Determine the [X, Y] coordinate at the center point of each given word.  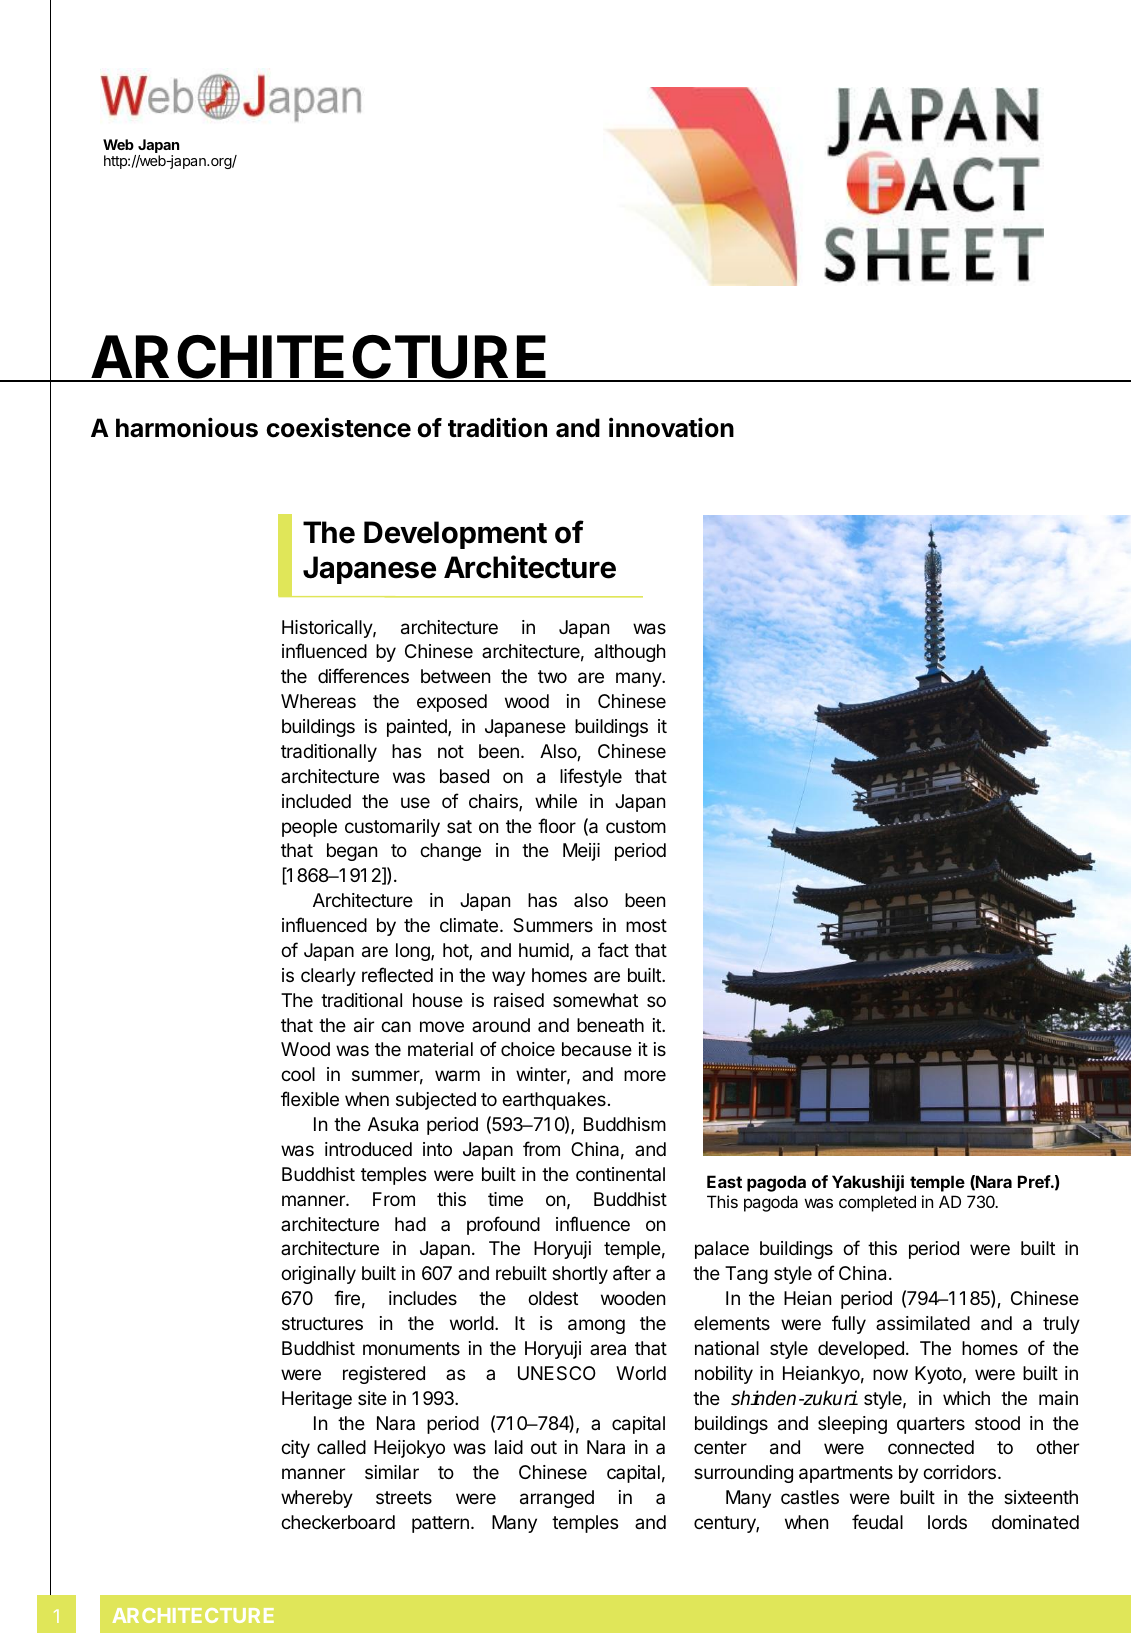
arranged [557, 1499]
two [552, 676]
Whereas [318, 701]
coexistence [338, 427]
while [556, 801]
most [646, 925]
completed [877, 1203]
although [629, 653]
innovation [671, 427]
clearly [328, 977]
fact [613, 950]
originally [318, 1275]
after [632, 1273]
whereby [317, 1499]
